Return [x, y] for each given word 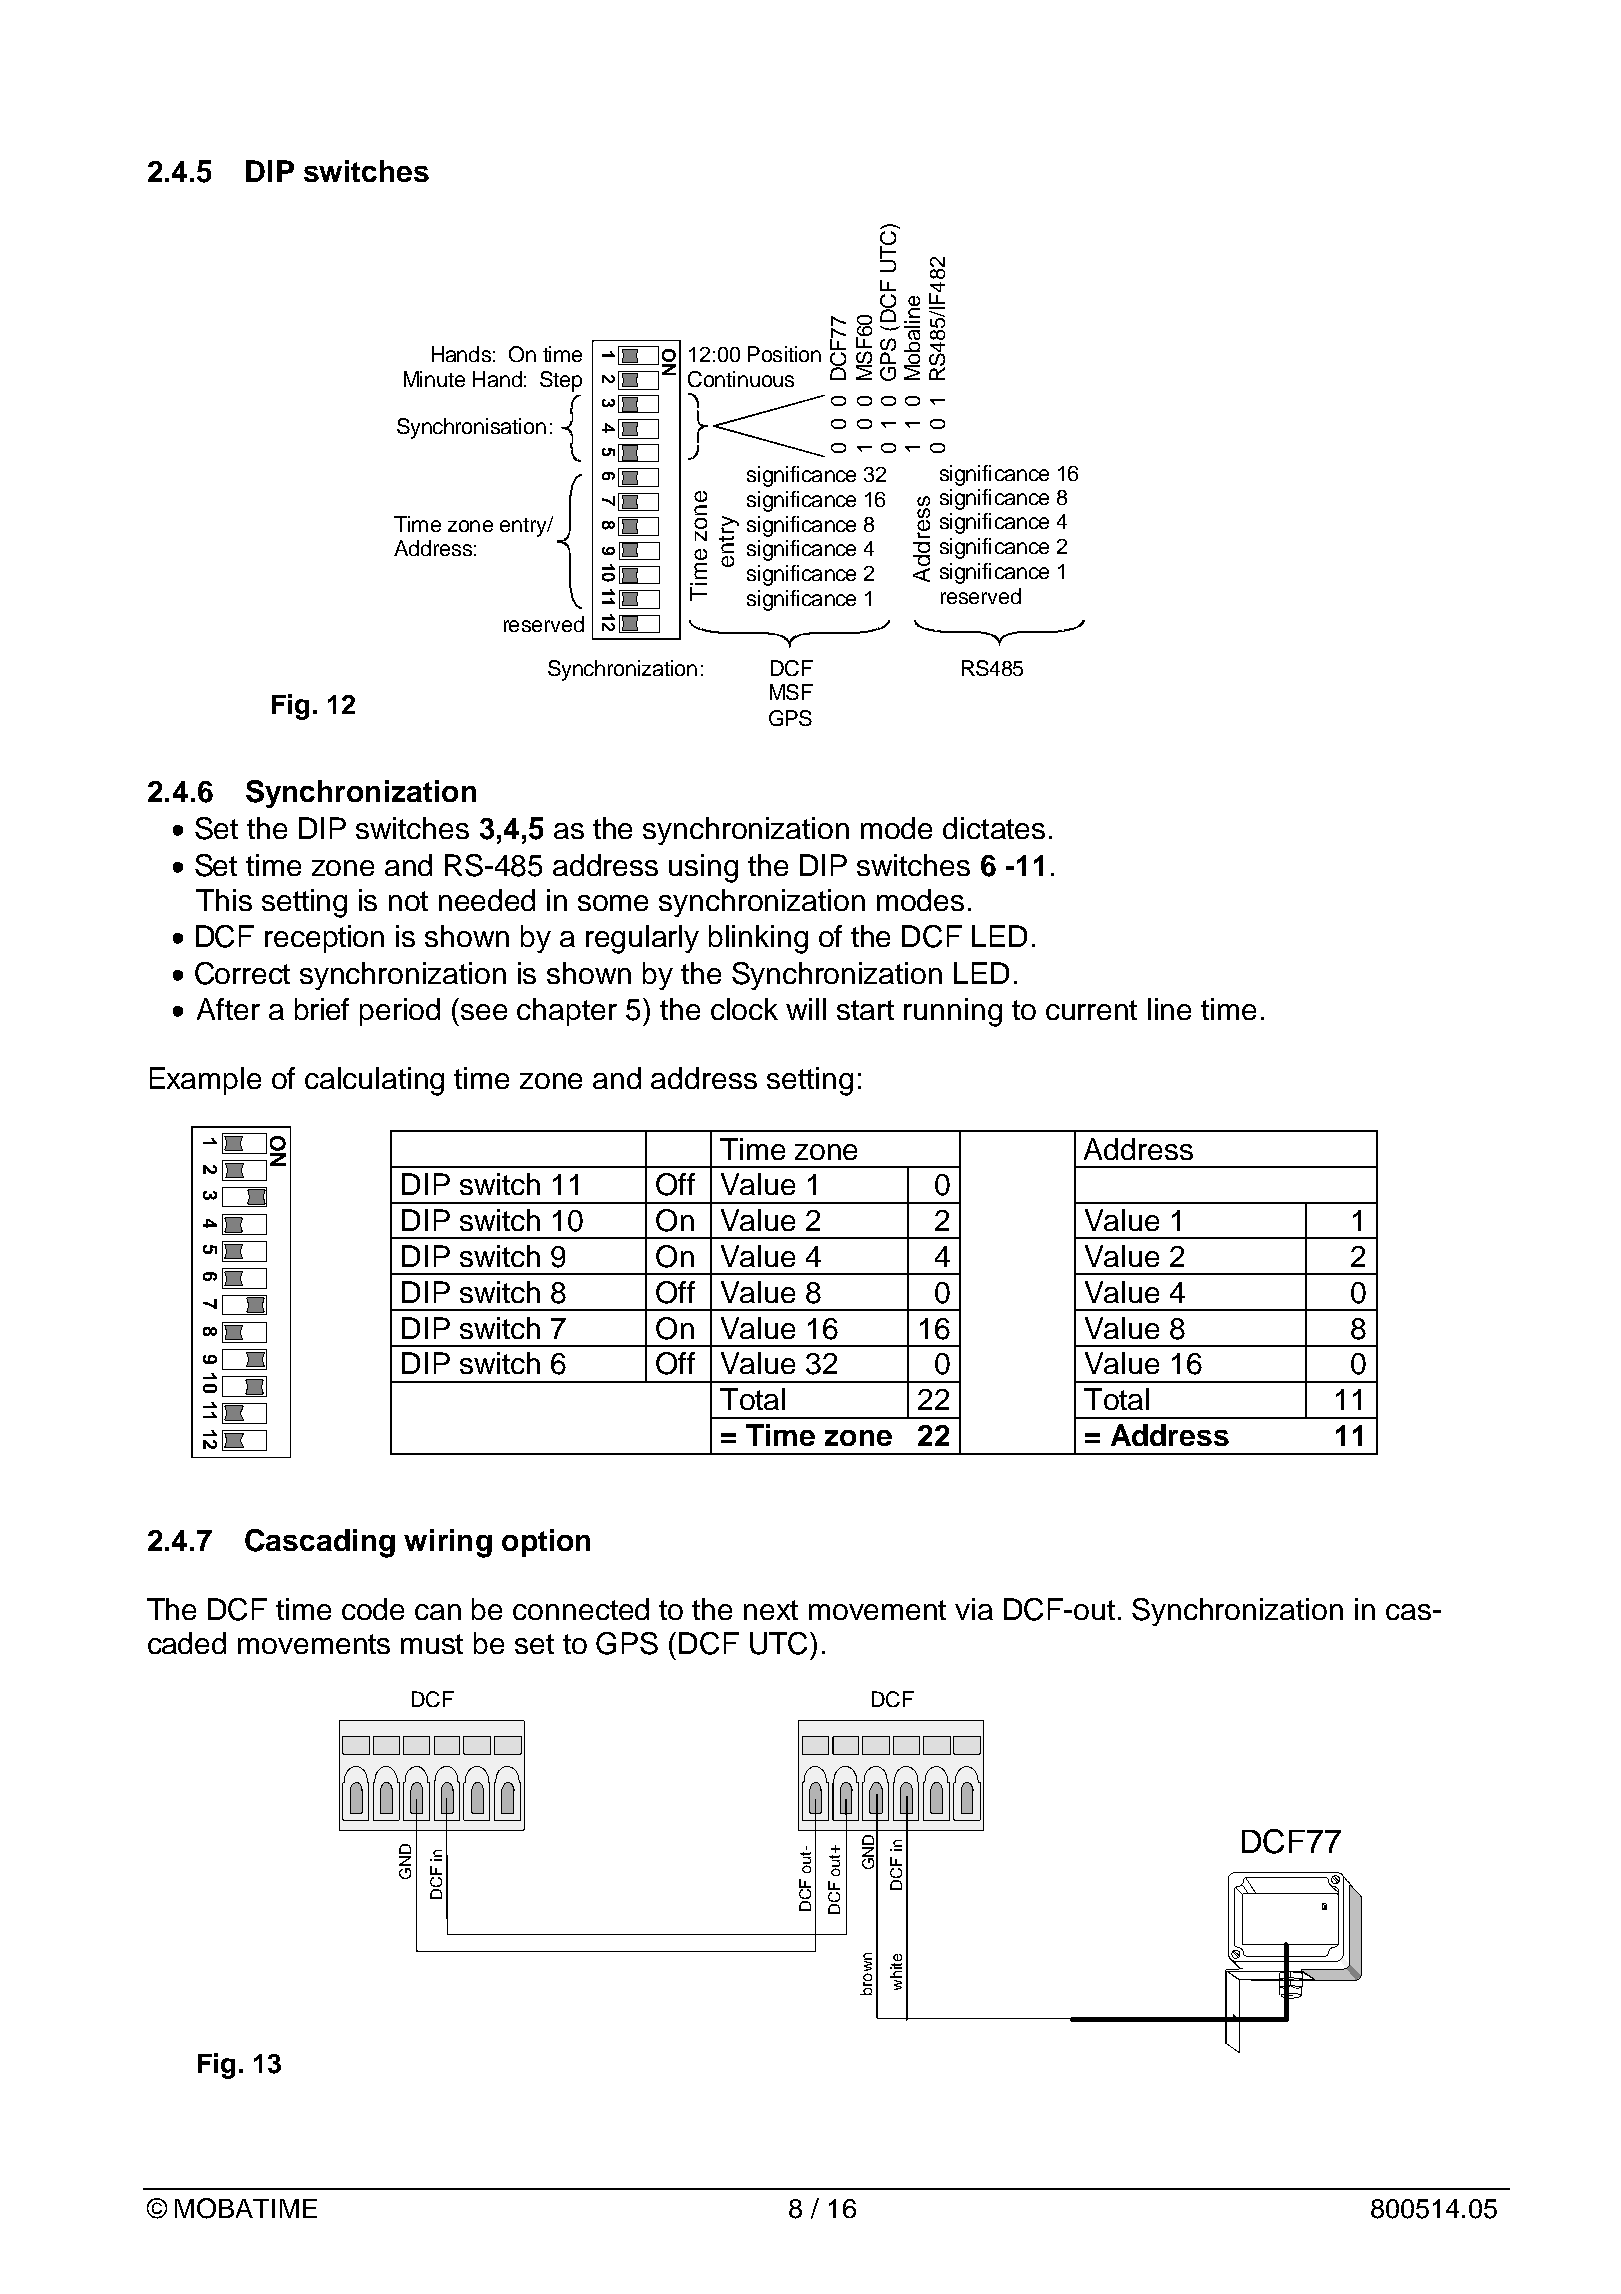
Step [561, 381]
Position [784, 354]
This [224, 900]
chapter [567, 1012]
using [703, 868]
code [373, 1609]
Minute [434, 379]
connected [581, 1609]
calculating [374, 1081]
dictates [994, 828]
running [953, 1012]
